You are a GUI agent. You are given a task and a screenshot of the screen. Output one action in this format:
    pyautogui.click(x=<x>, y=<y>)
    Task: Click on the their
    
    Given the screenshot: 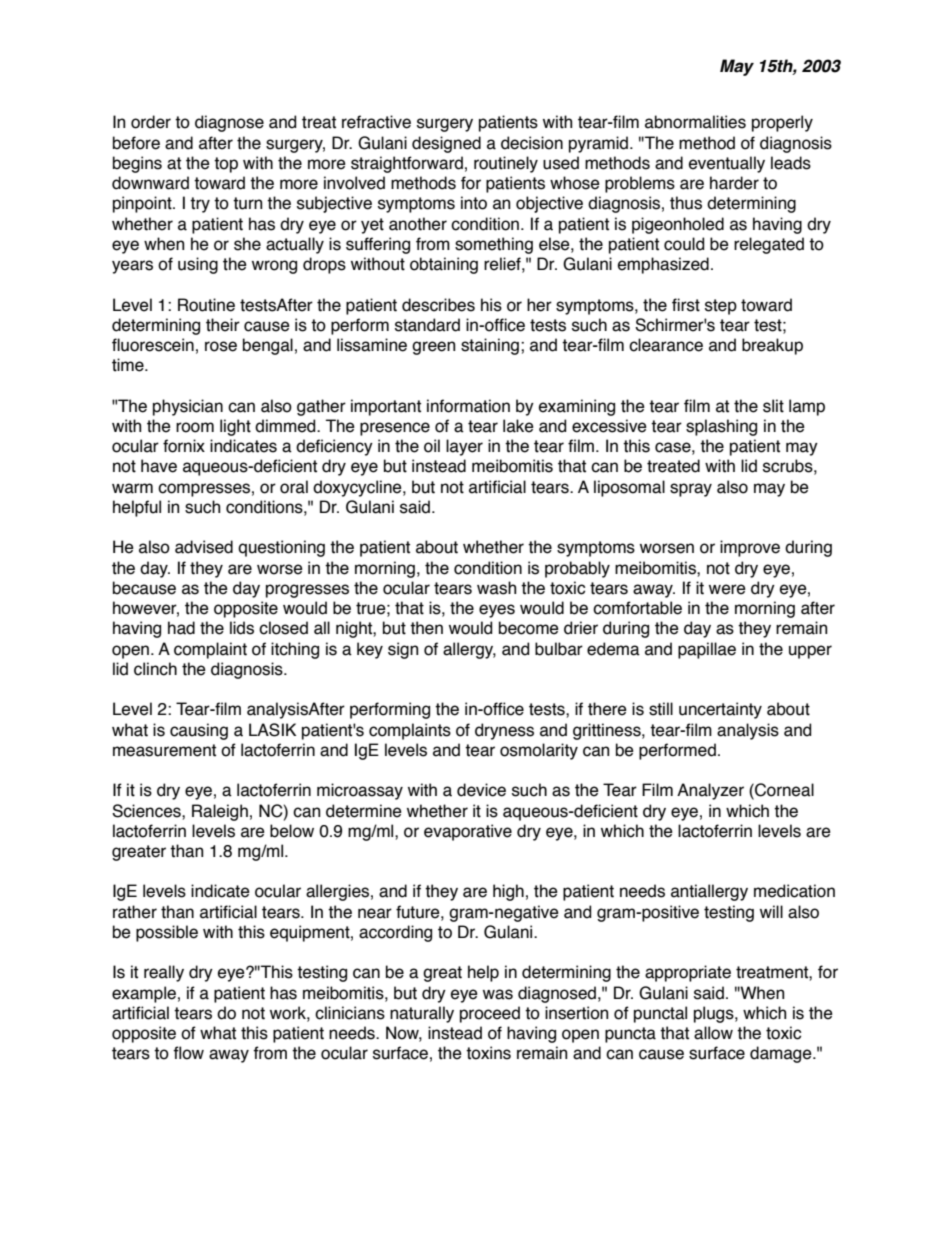 What is the action you would take?
    pyautogui.click(x=223, y=325)
